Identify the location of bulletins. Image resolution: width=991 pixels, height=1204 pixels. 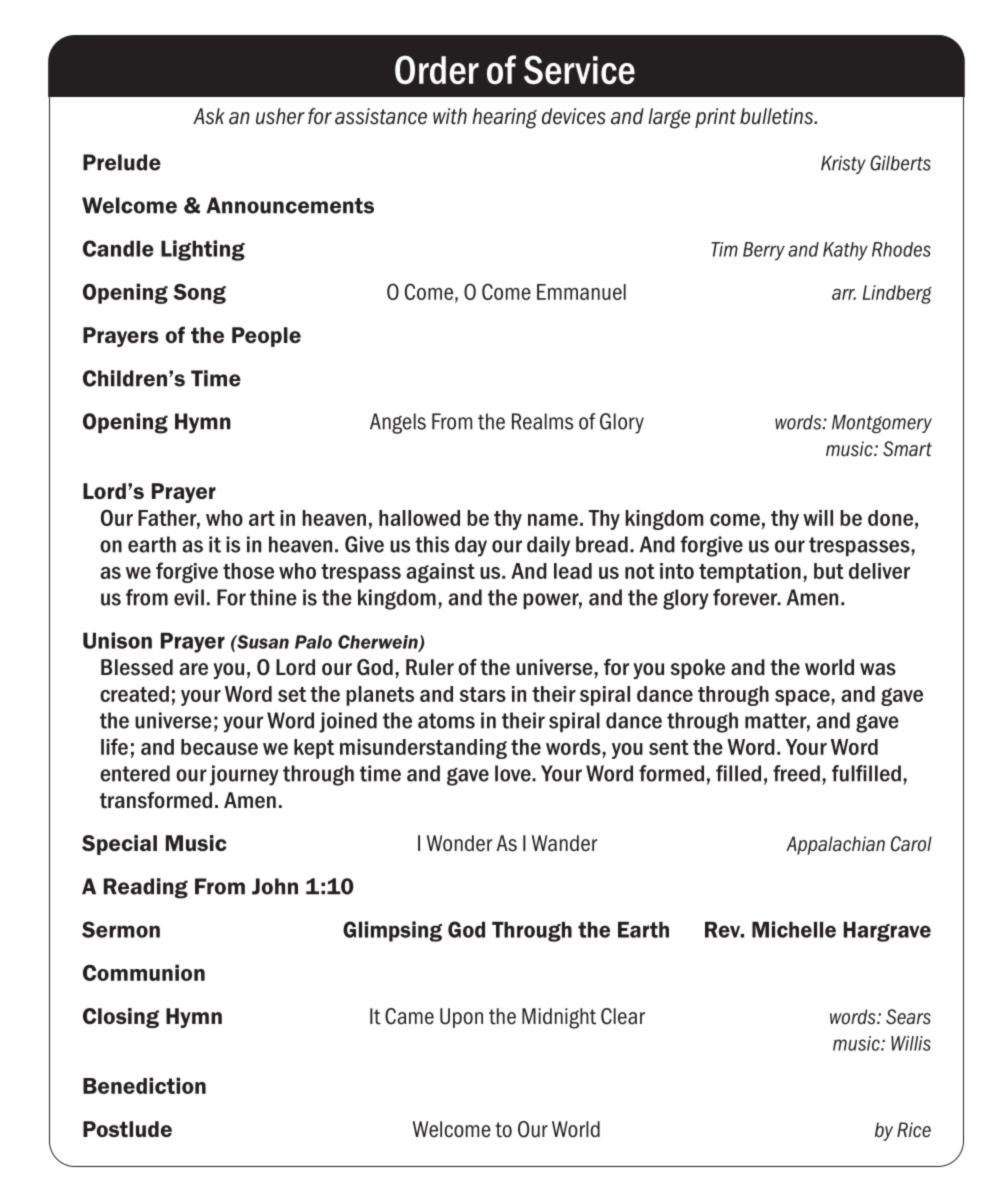
(777, 116).
